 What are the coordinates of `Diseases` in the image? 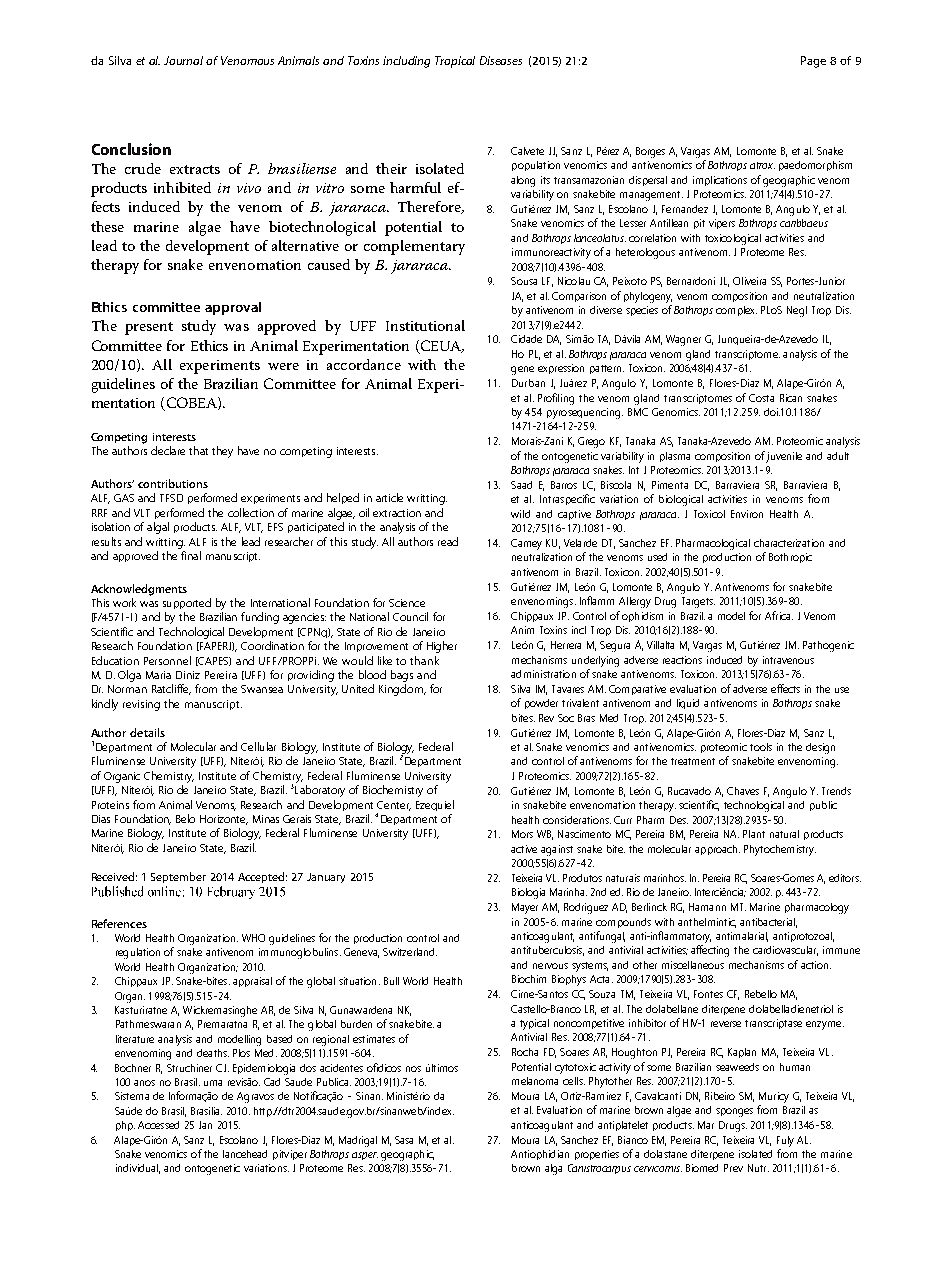 It's located at (501, 60).
